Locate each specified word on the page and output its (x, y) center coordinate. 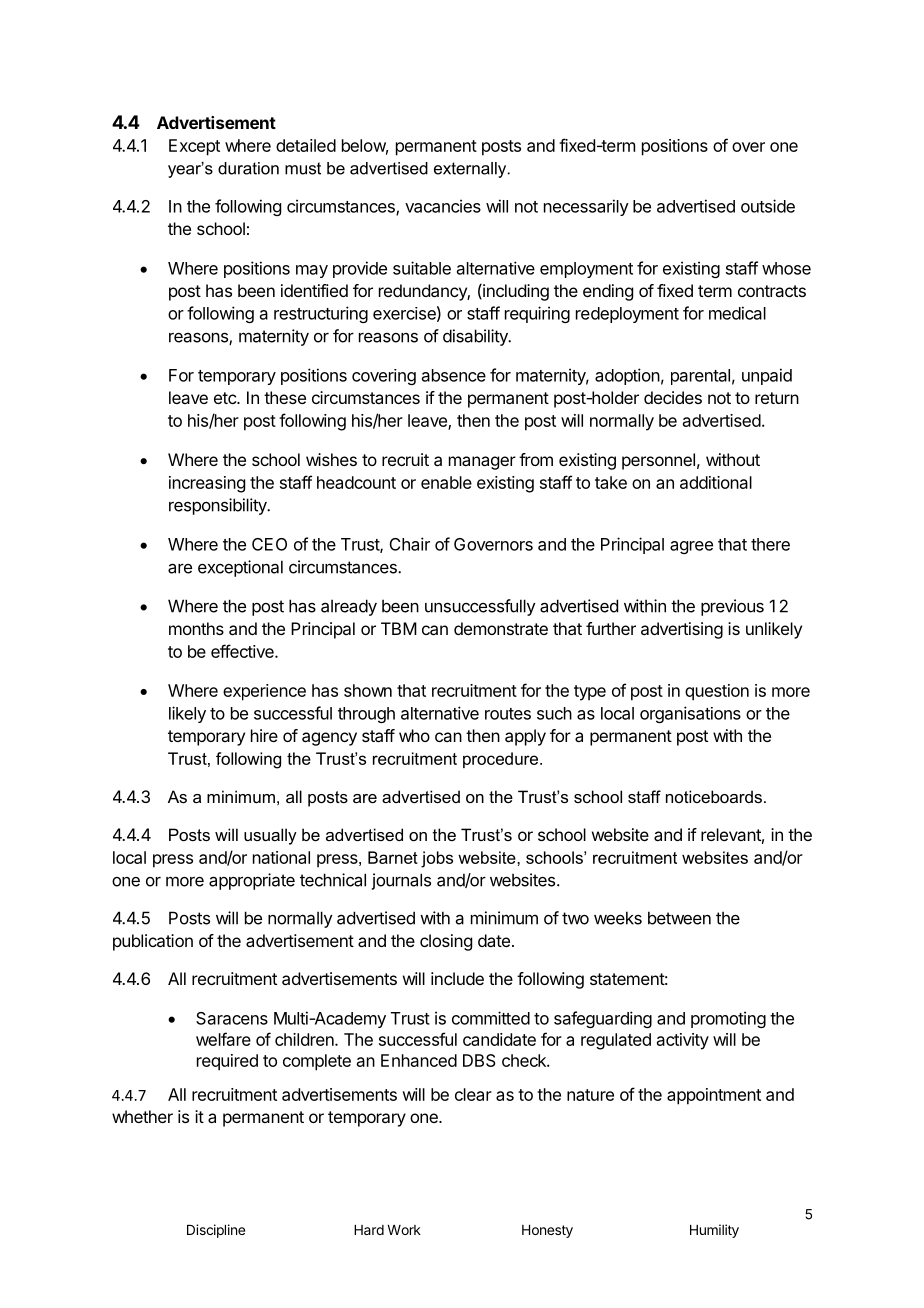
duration (248, 168)
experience (264, 692)
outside (768, 206)
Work (404, 1230)
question (717, 692)
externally (471, 170)
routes (508, 714)
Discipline (216, 1231)
